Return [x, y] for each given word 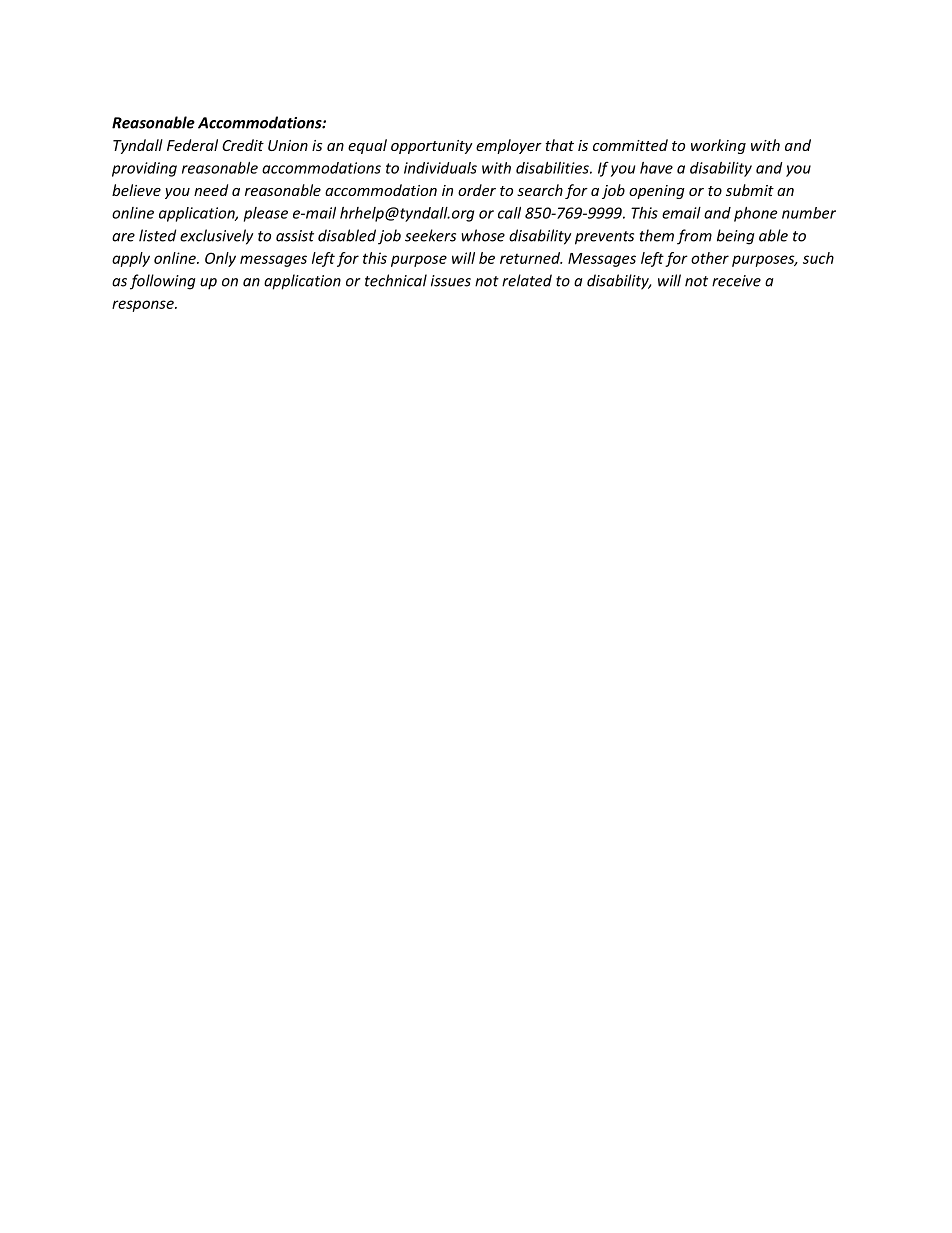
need [211, 190]
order [477, 190]
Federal [192, 145]
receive [736, 281]
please [266, 214]
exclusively [216, 237]
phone [756, 214]
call [509, 213]
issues [451, 281]
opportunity [432, 147]
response [144, 306]
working [718, 146]
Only [220, 259]
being [736, 237]
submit [750, 190]
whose [483, 235]
